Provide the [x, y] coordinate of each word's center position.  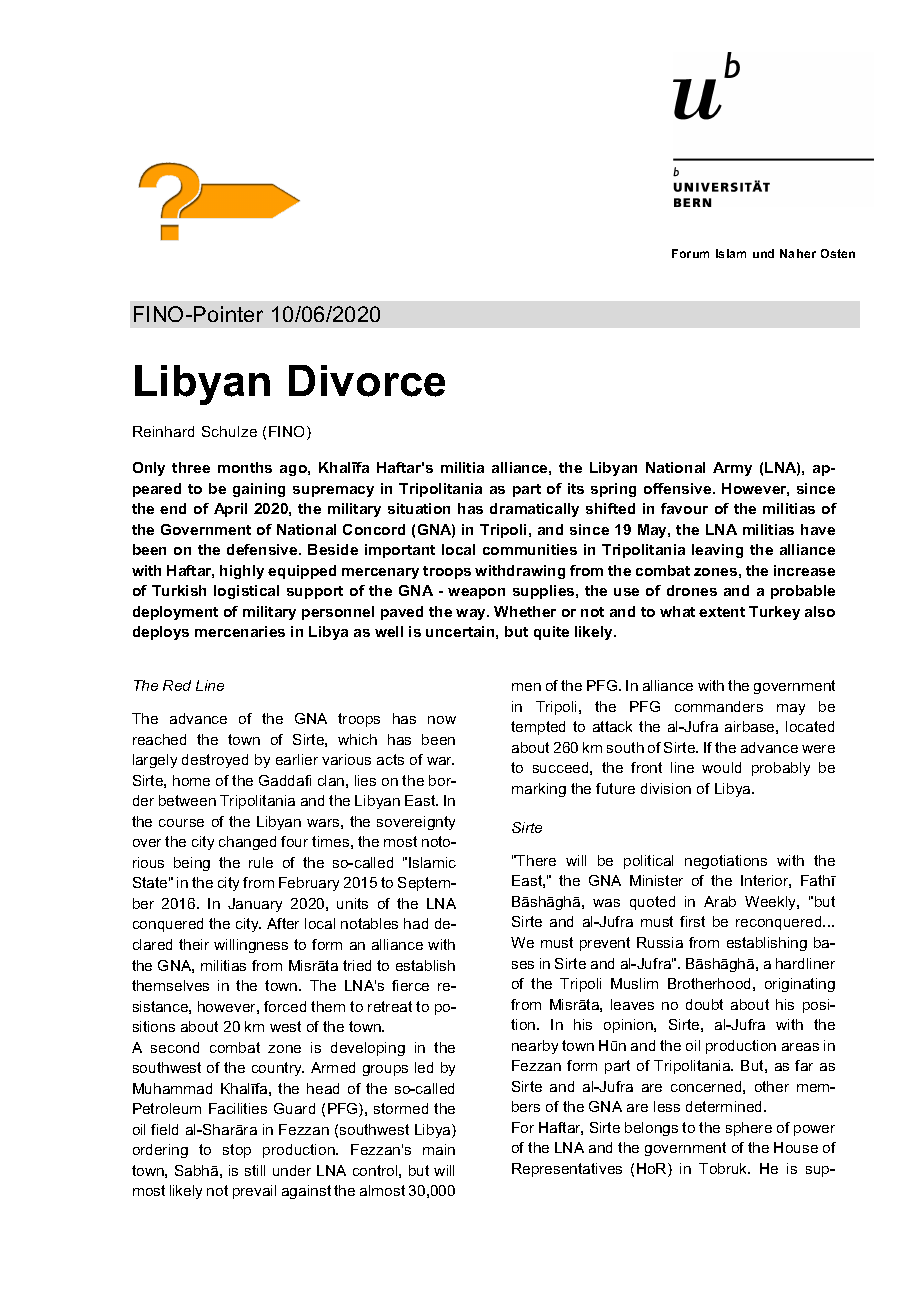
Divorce [367, 381]
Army [732, 469]
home [191, 780]
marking [539, 790]
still [255, 1170]
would [721, 767]
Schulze [229, 431]
